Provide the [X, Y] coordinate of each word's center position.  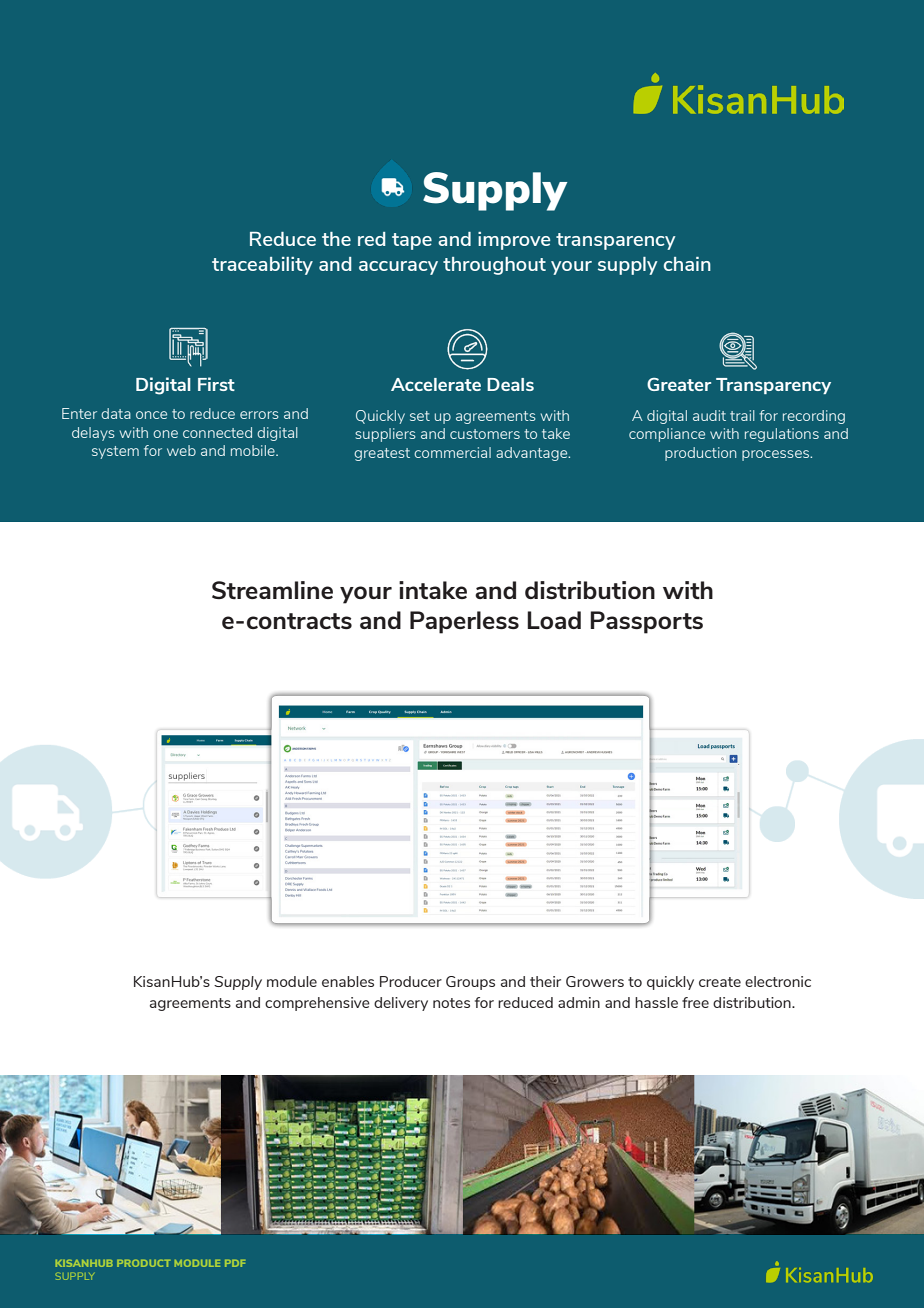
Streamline [272, 590]
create [720, 982]
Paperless [464, 622]
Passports [646, 622]
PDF [235, 1263]
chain [687, 264]
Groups [470, 983]
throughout [494, 266]
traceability [262, 266]
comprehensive [317, 1004]
